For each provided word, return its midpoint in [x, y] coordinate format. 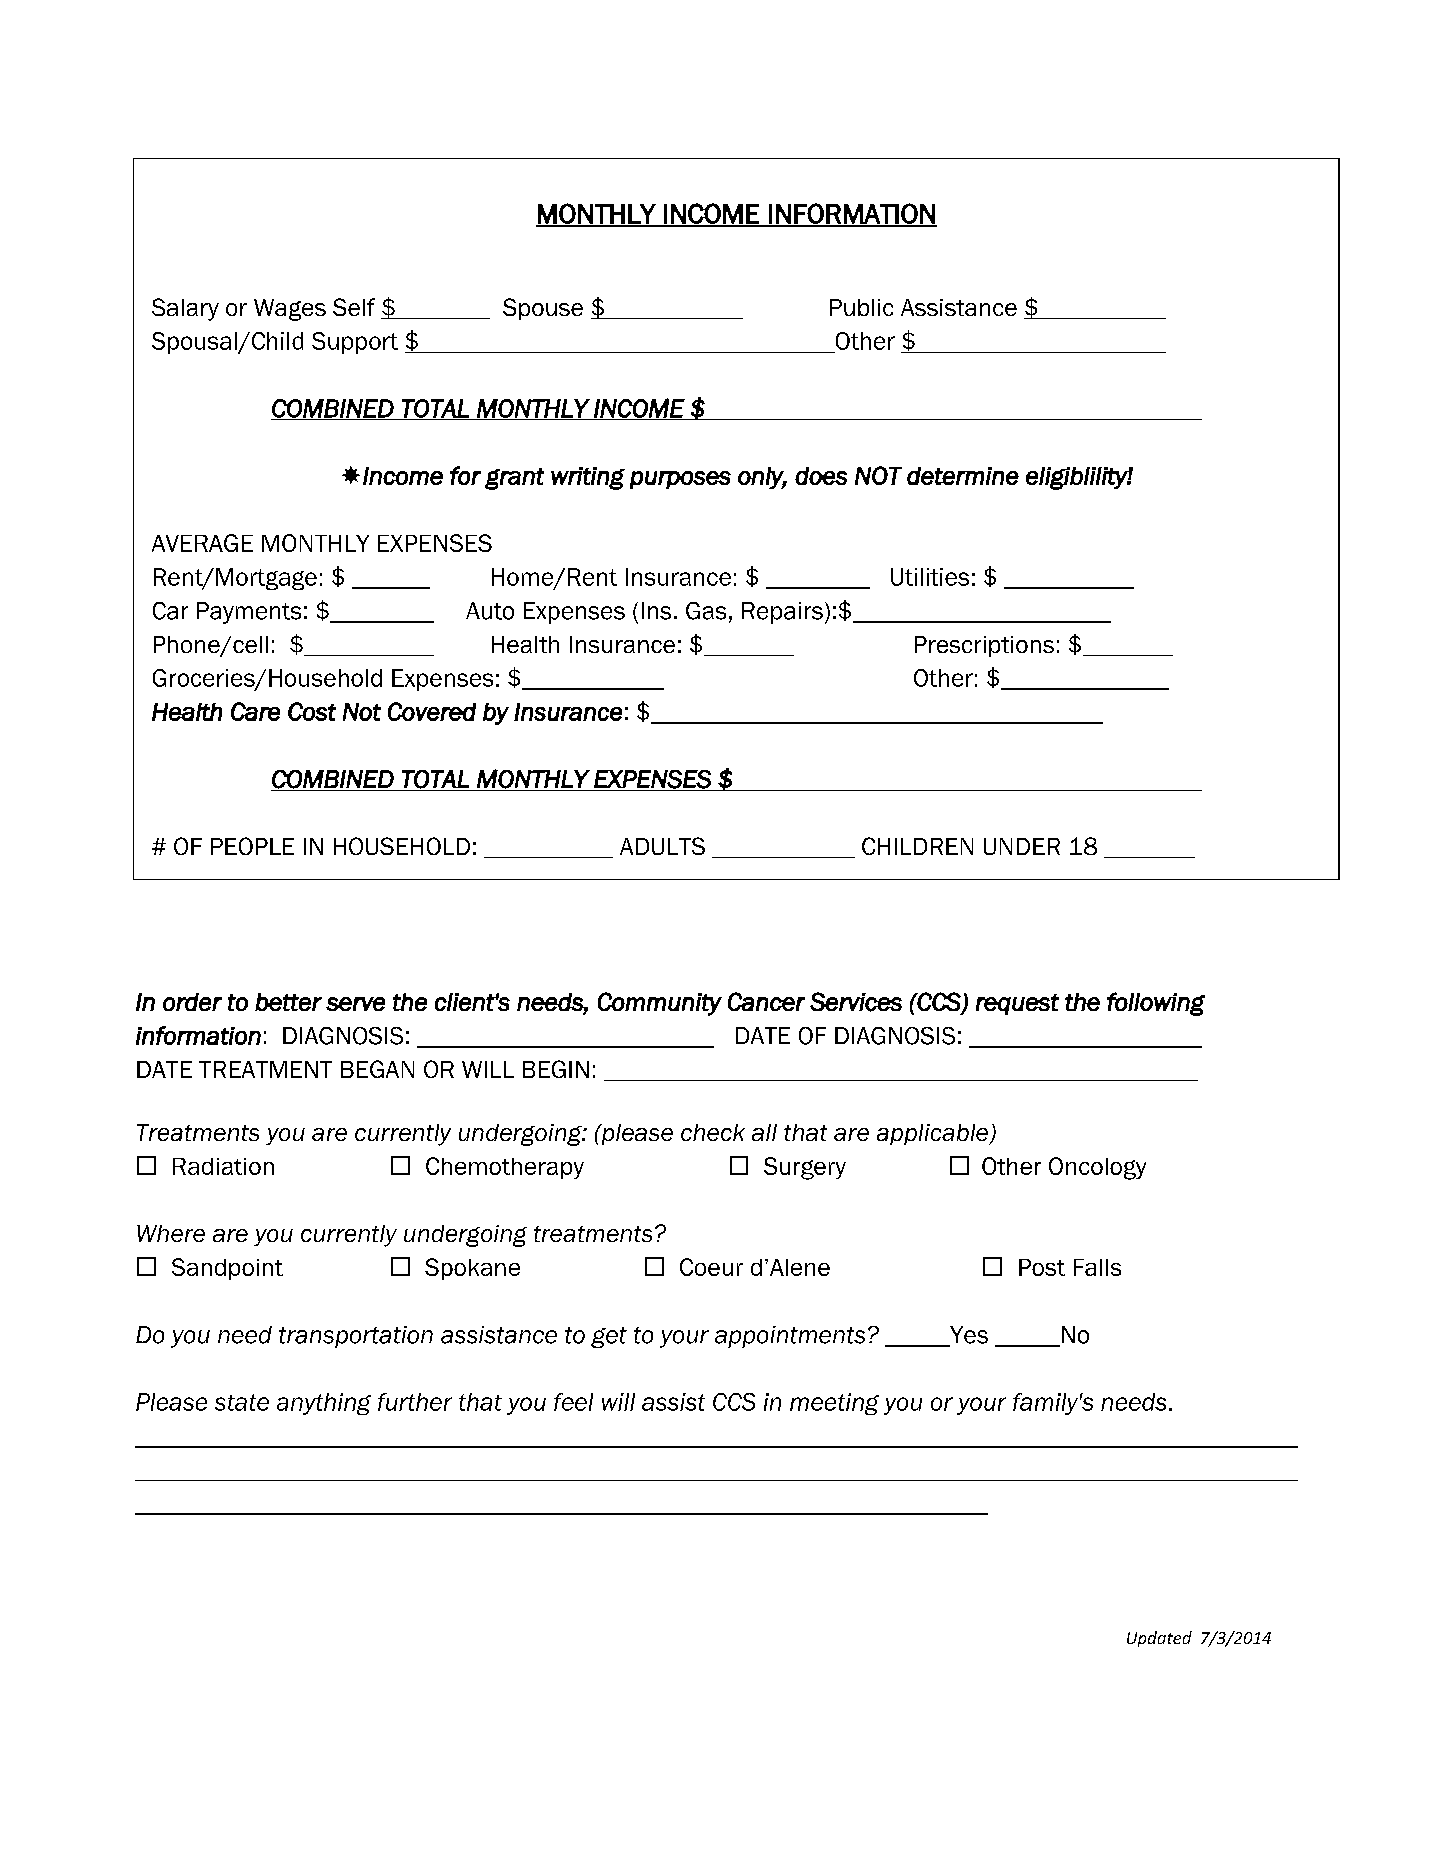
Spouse [543, 309]
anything [324, 1404]
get [609, 1337]
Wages [290, 310]
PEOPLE [252, 846]
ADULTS [662, 846]
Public [861, 307]
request [1017, 1004]
